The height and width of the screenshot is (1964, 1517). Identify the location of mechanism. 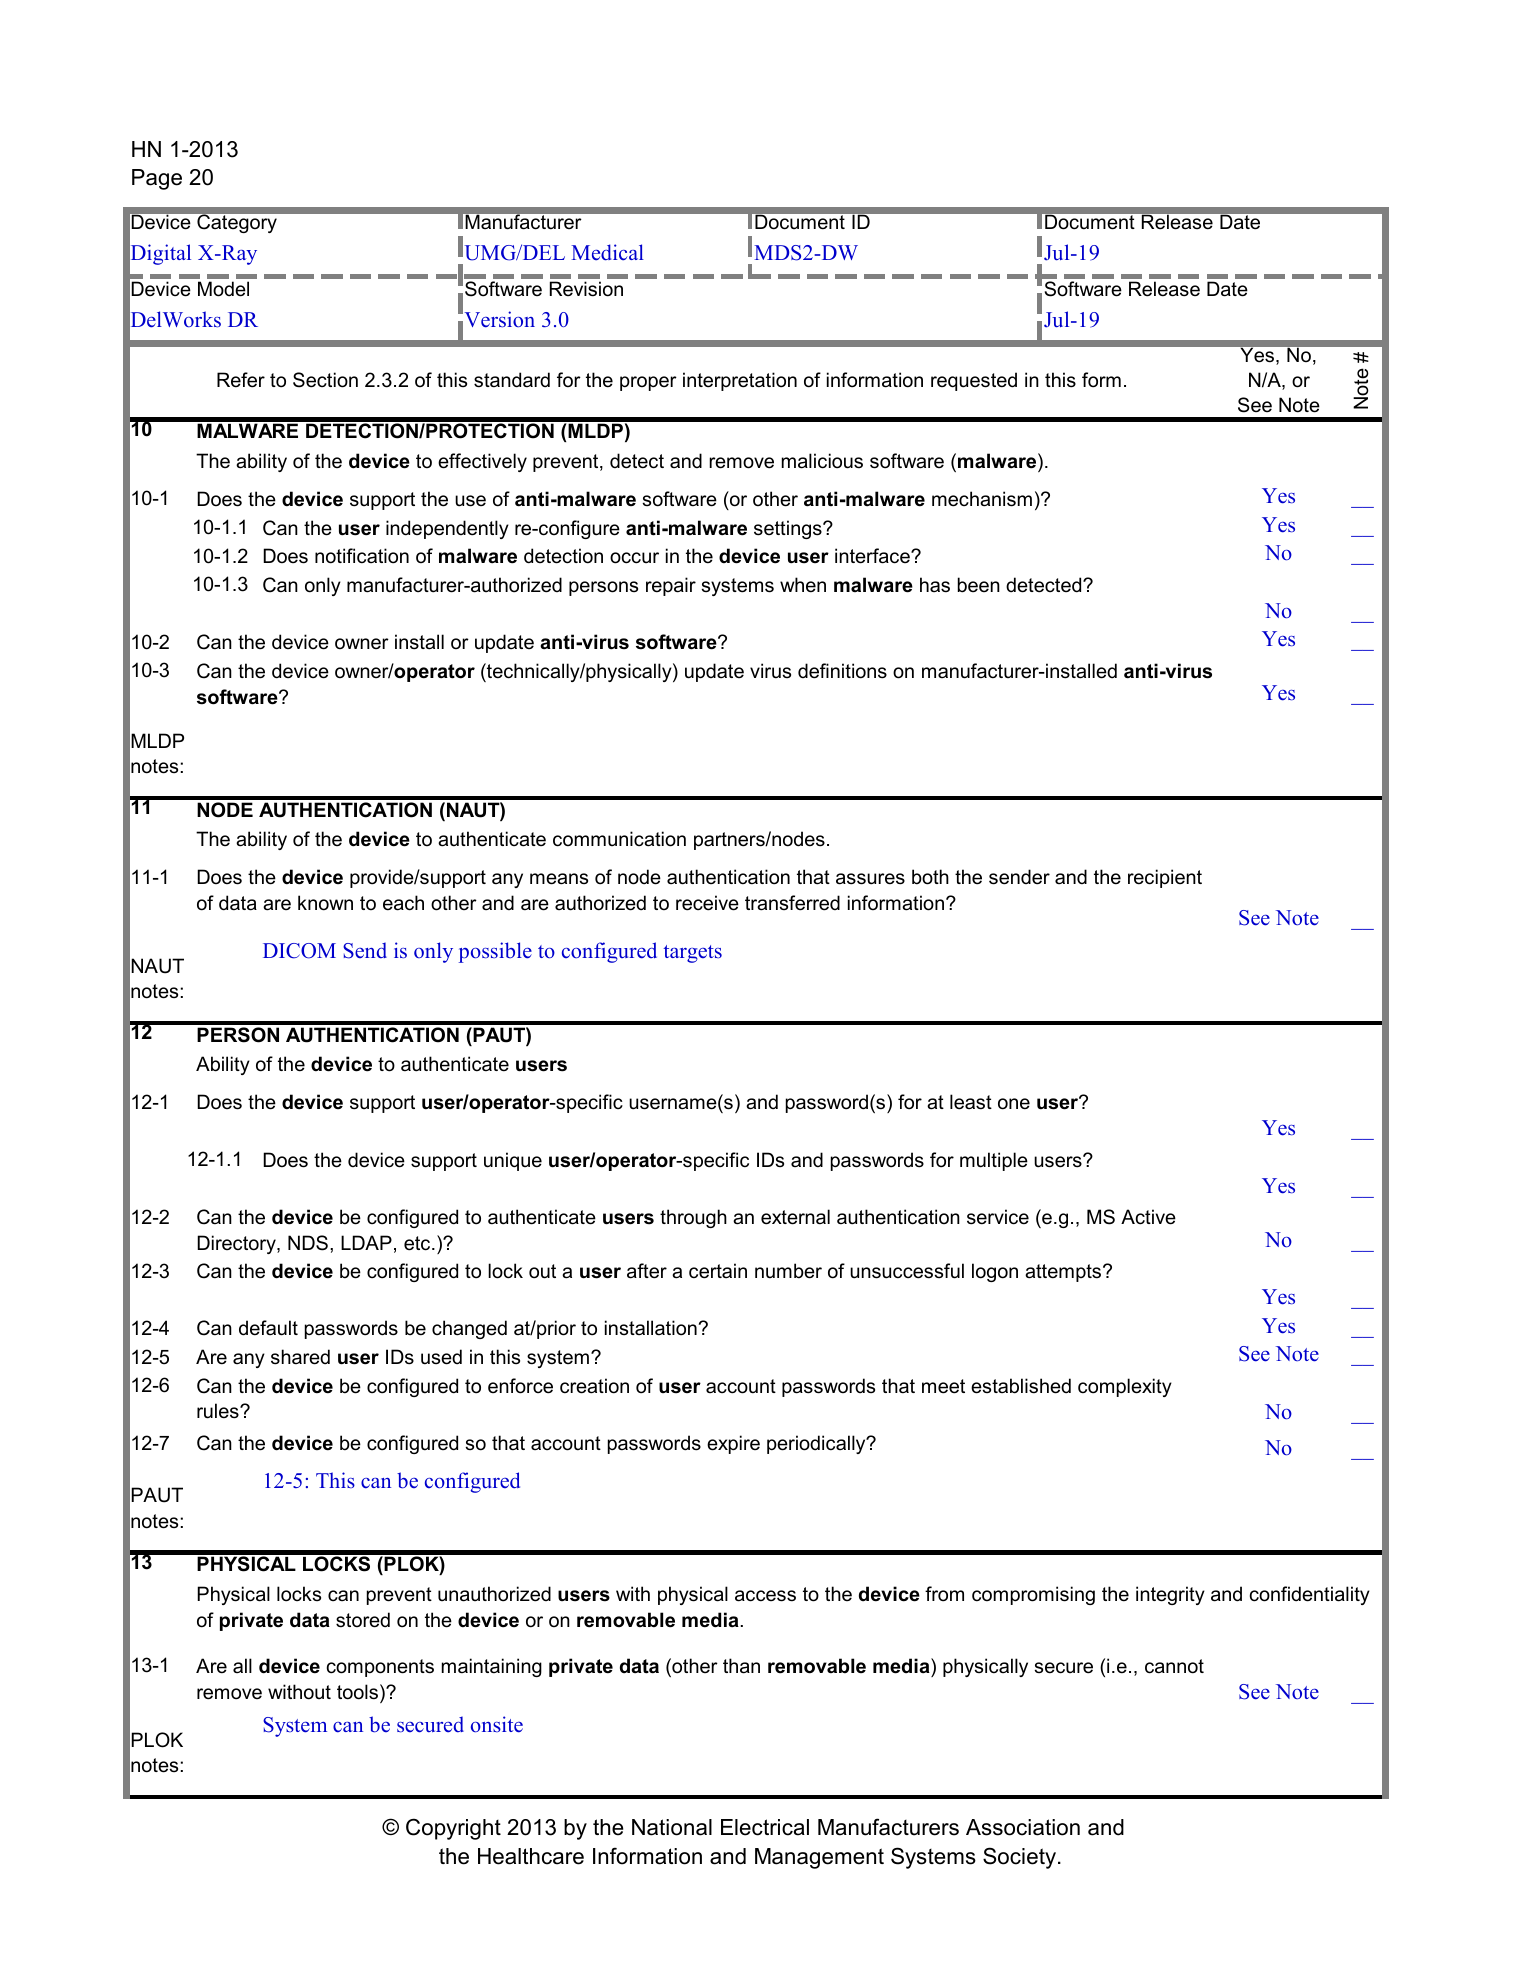
(982, 499).
